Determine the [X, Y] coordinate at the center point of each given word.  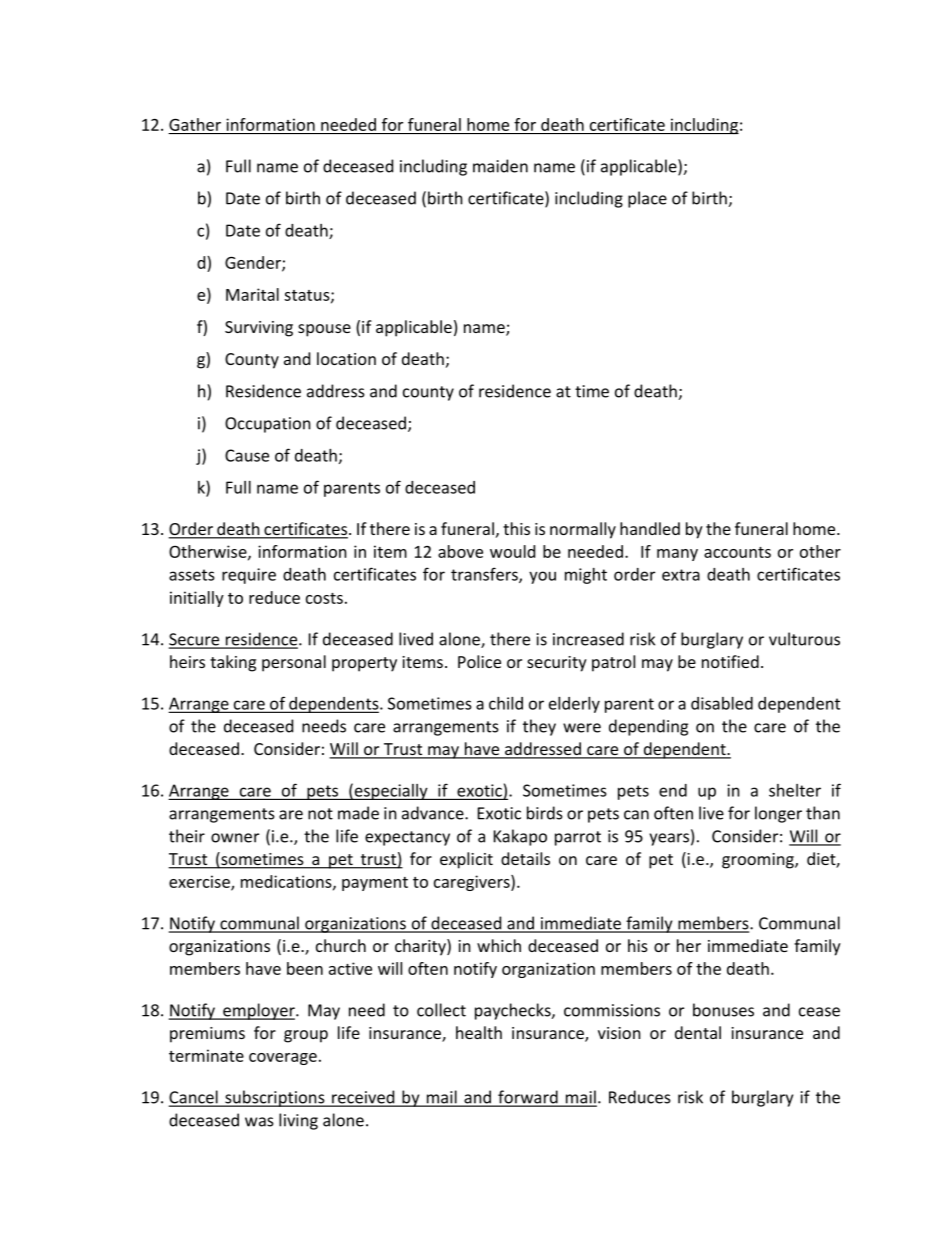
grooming [759, 861]
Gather [195, 124]
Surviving [259, 329]
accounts [737, 552]
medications [287, 882]
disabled [722, 703]
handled [650, 528]
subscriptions [275, 1098]
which [499, 945]
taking [233, 663]
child [506, 703]
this [516, 528]
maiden [500, 166]
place [647, 199]
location [346, 358]
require [249, 576]
